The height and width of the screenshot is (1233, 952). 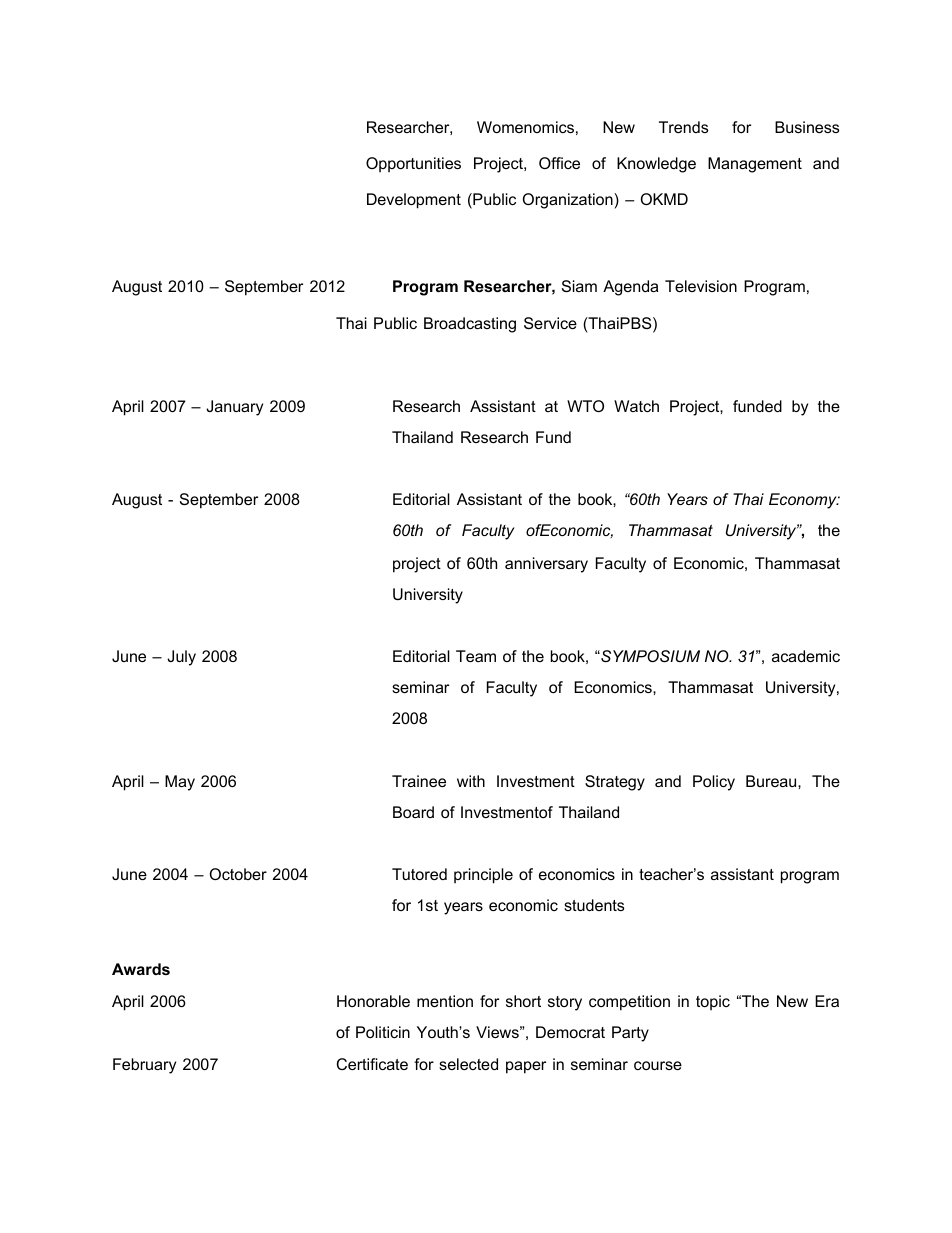 What do you see at coordinates (238, 874) in the screenshot?
I see `October` at bounding box center [238, 874].
